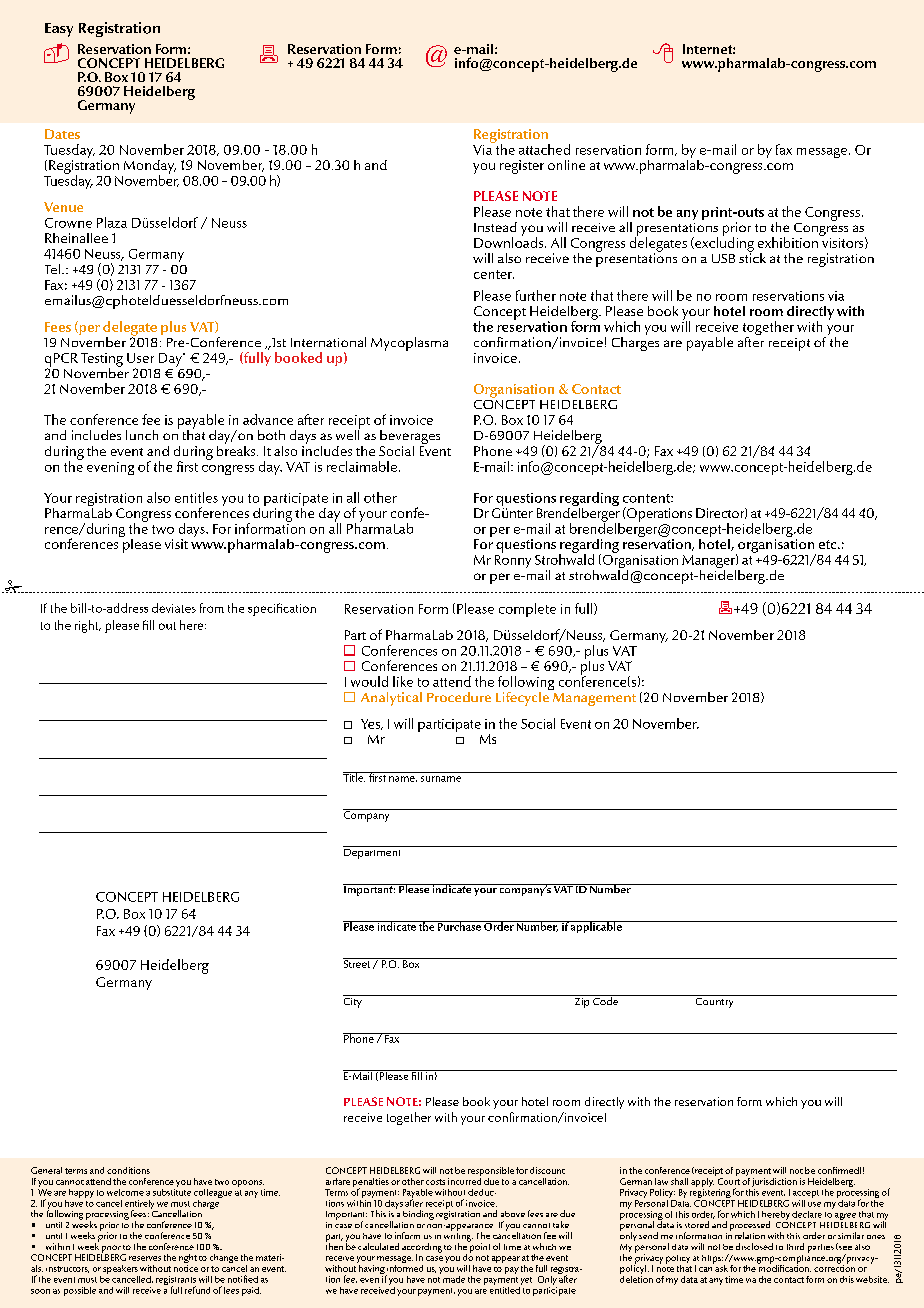 This page has height=1308, width=924. What do you see at coordinates (145, 1258) in the page?
I see `reserves` at bounding box center [145, 1258].
